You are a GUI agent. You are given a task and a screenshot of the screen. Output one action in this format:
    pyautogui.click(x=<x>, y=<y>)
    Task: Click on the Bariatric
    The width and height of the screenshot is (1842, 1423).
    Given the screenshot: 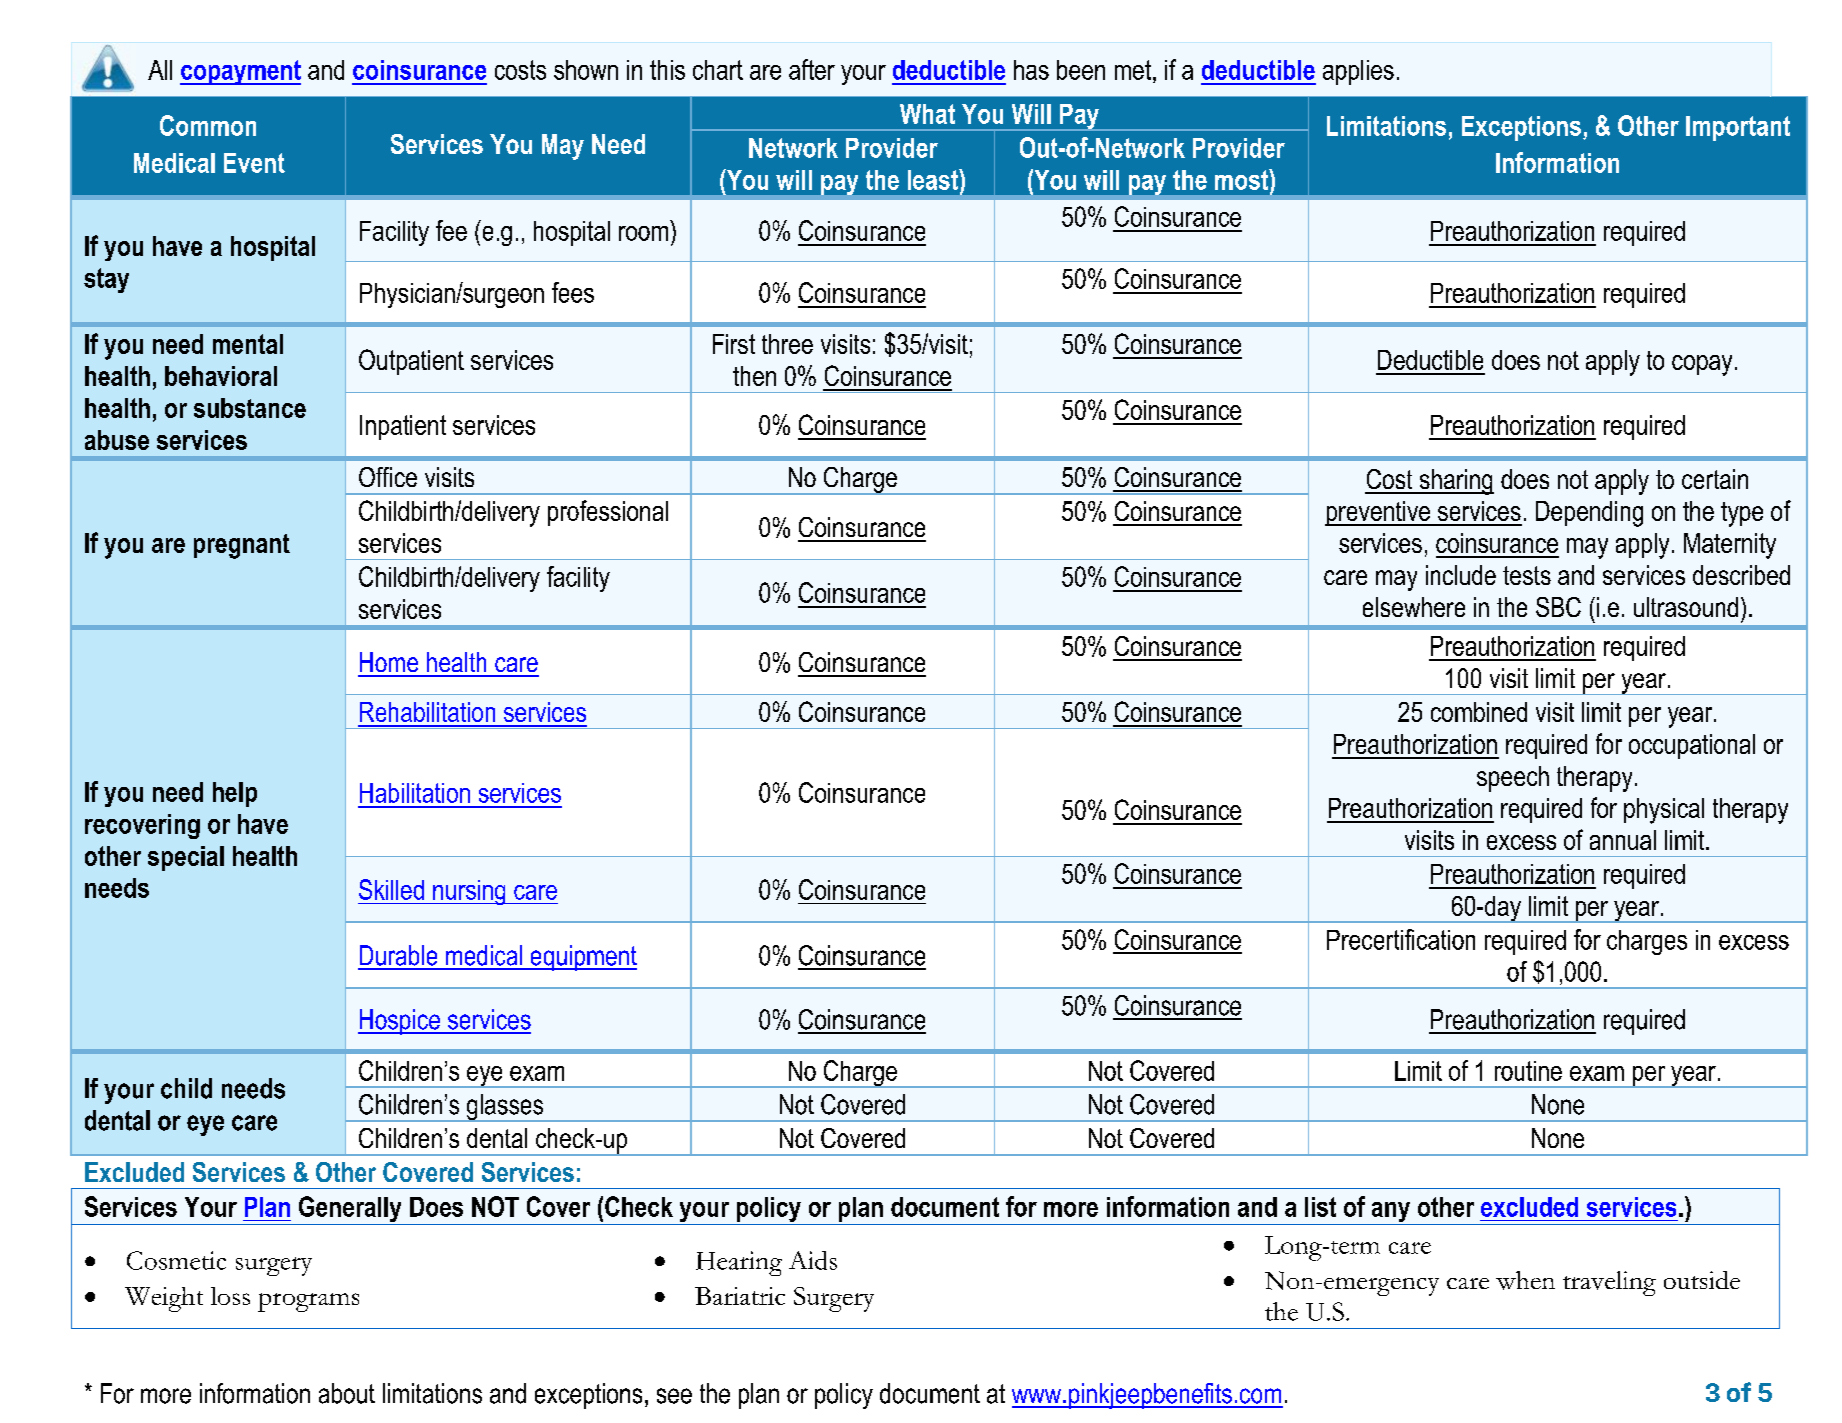 What is the action you would take?
    pyautogui.click(x=740, y=1296)
